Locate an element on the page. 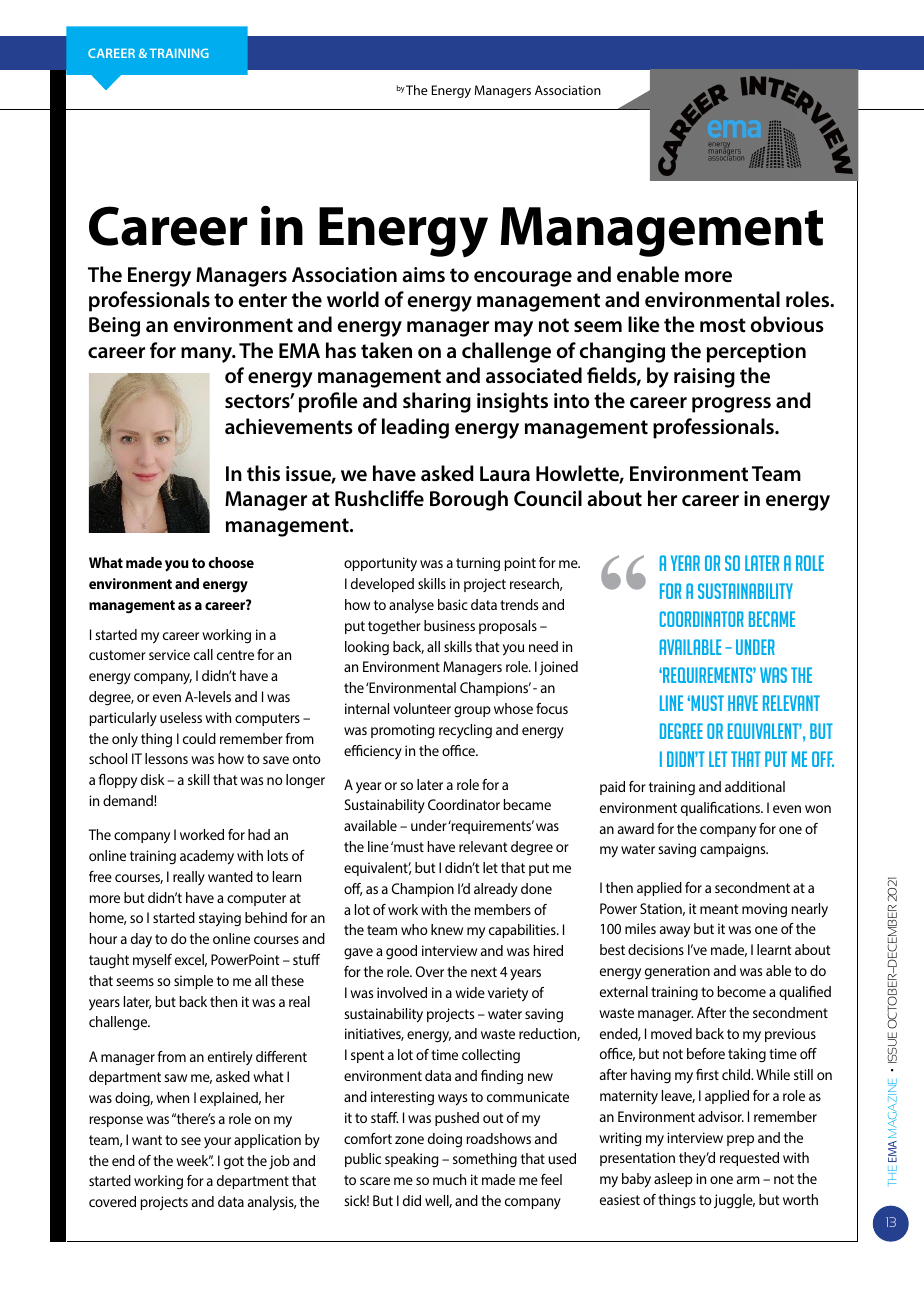 The image size is (924, 1308). recycling is located at coordinates (465, 731).
